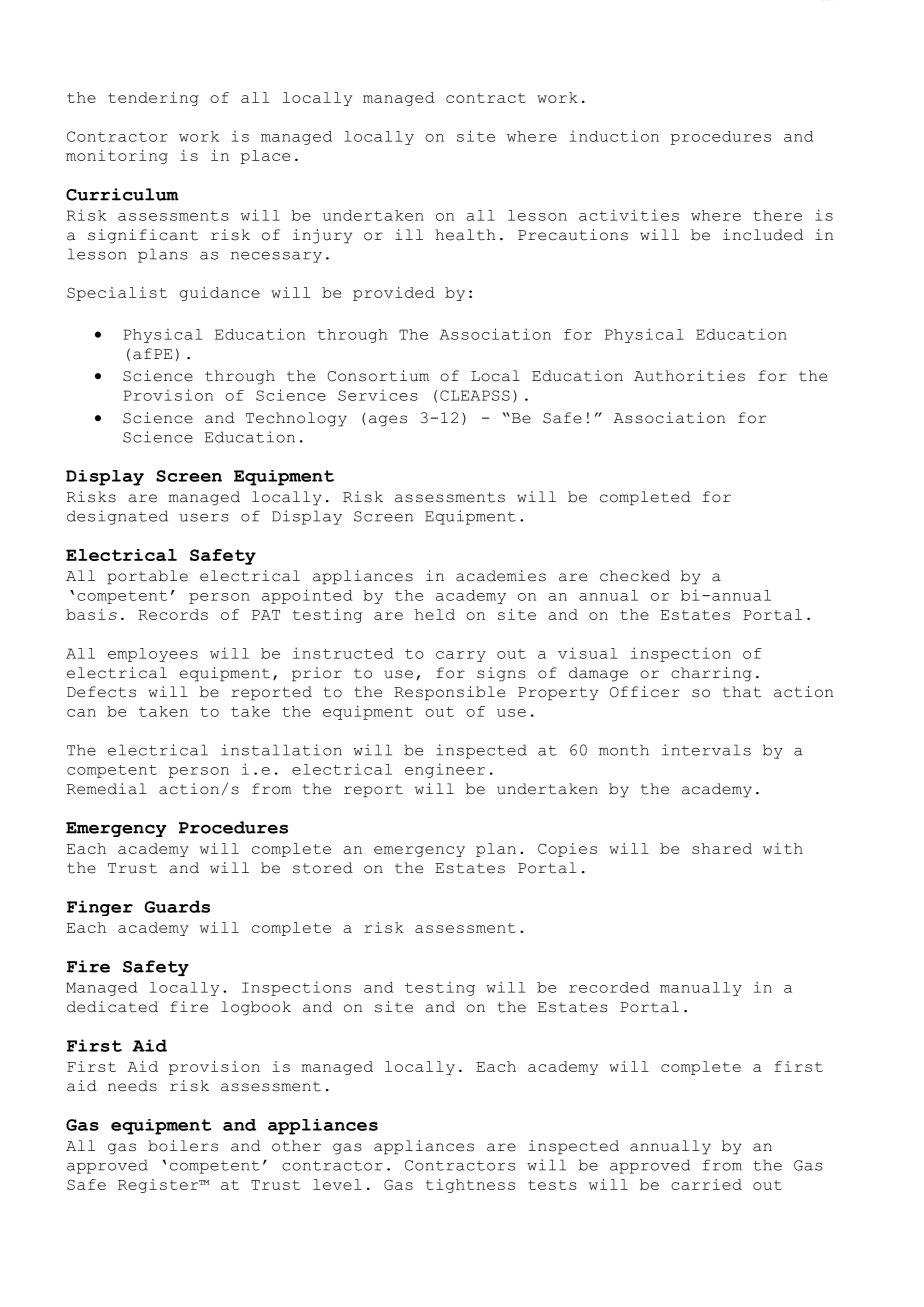 The image size is (924, 1307). What do you see at coordinates (177, 906) in the screenshot?
I see `Guards` at bounding box center [177, 906].
